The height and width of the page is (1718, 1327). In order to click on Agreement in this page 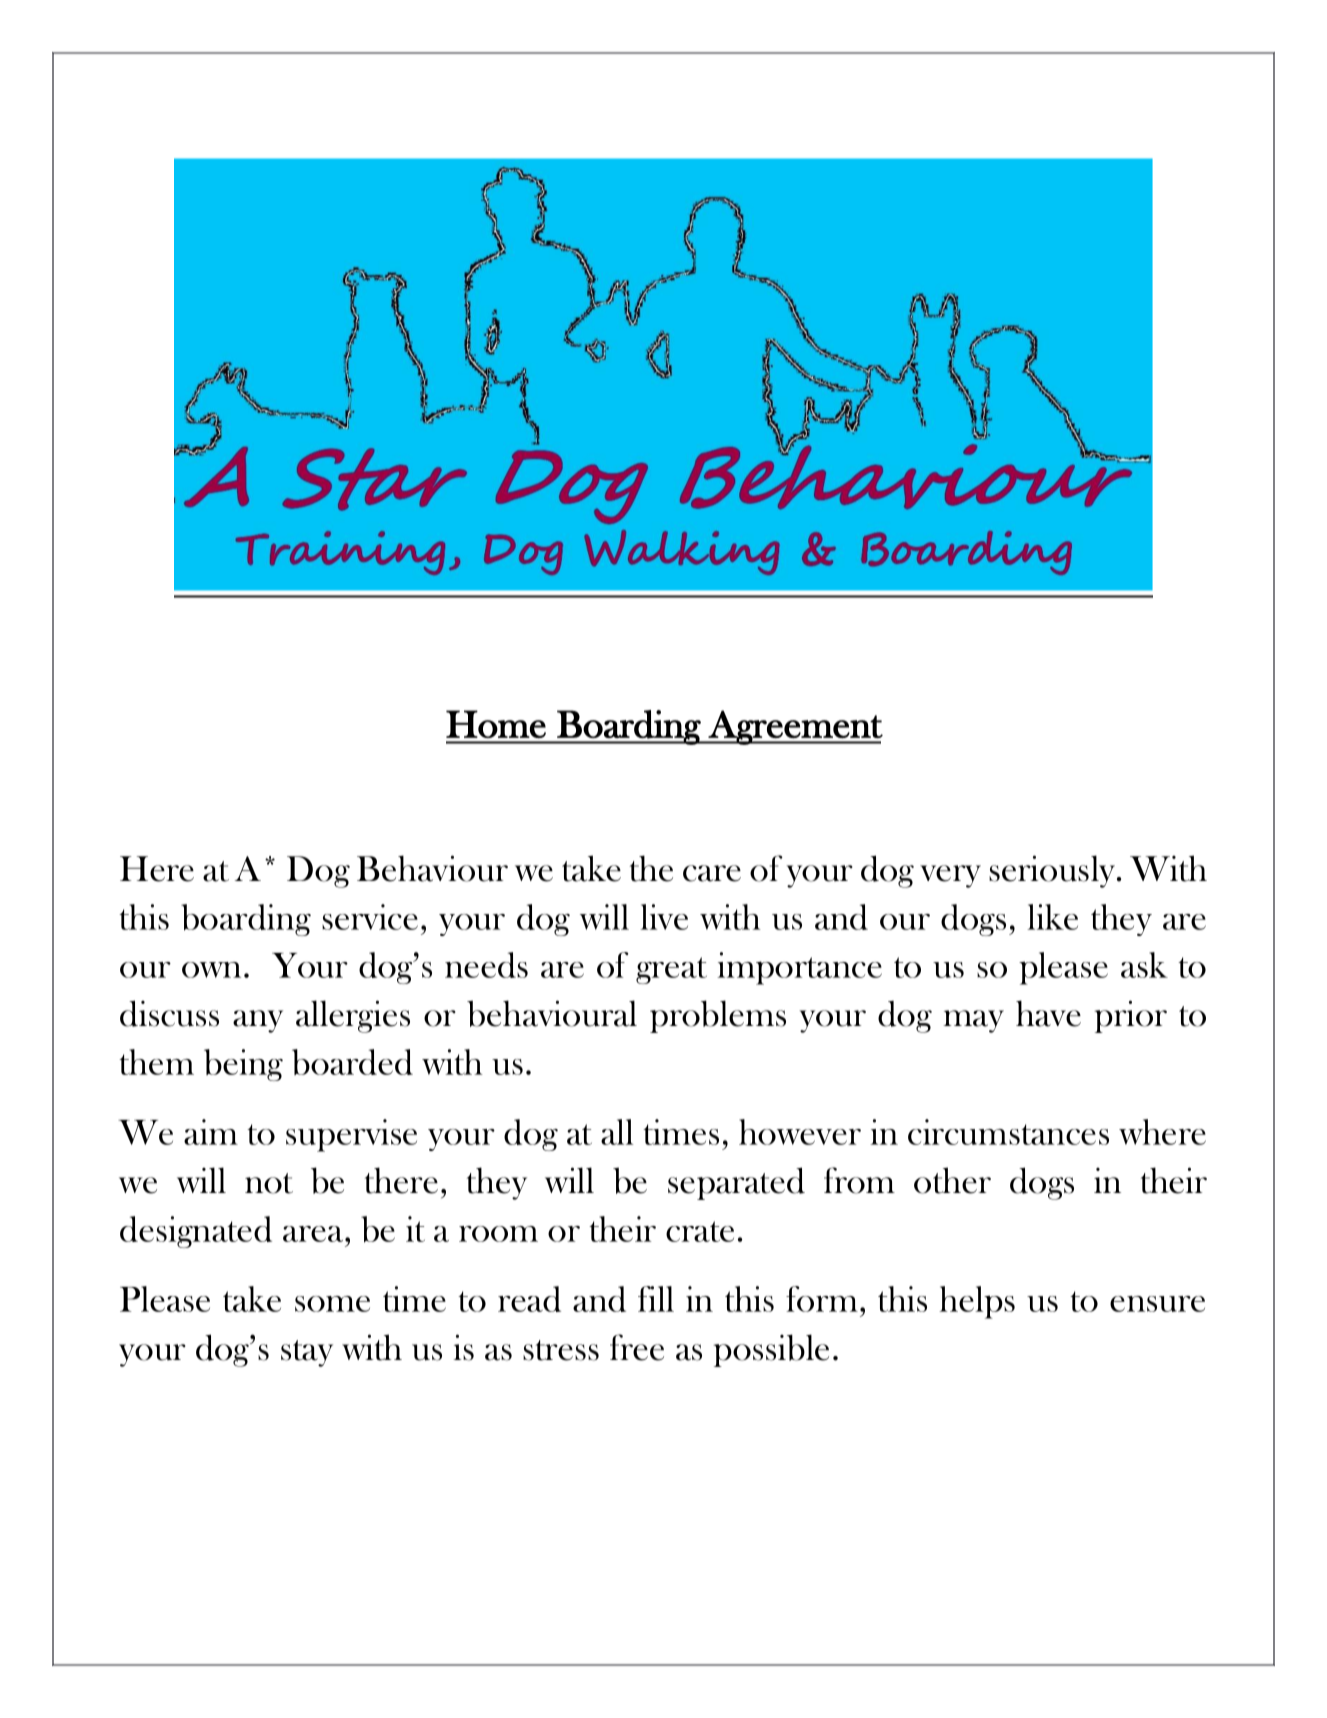, I will do `click(795, 727)`.
